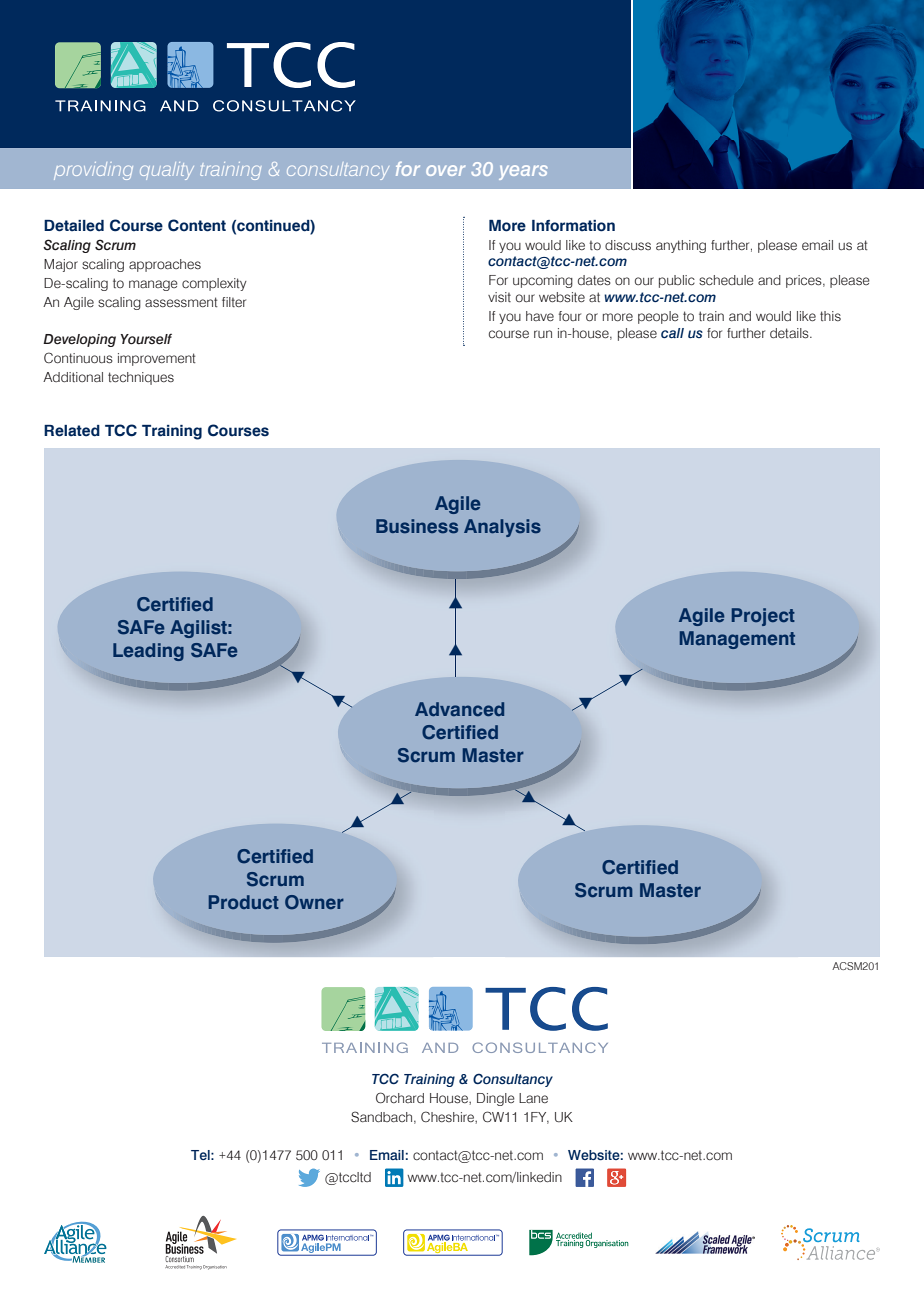 This screenshot has width=924, height=1308. Describe the element at coordinates (400, 1098) in the screenshot. I see `Orchard` at that location.
